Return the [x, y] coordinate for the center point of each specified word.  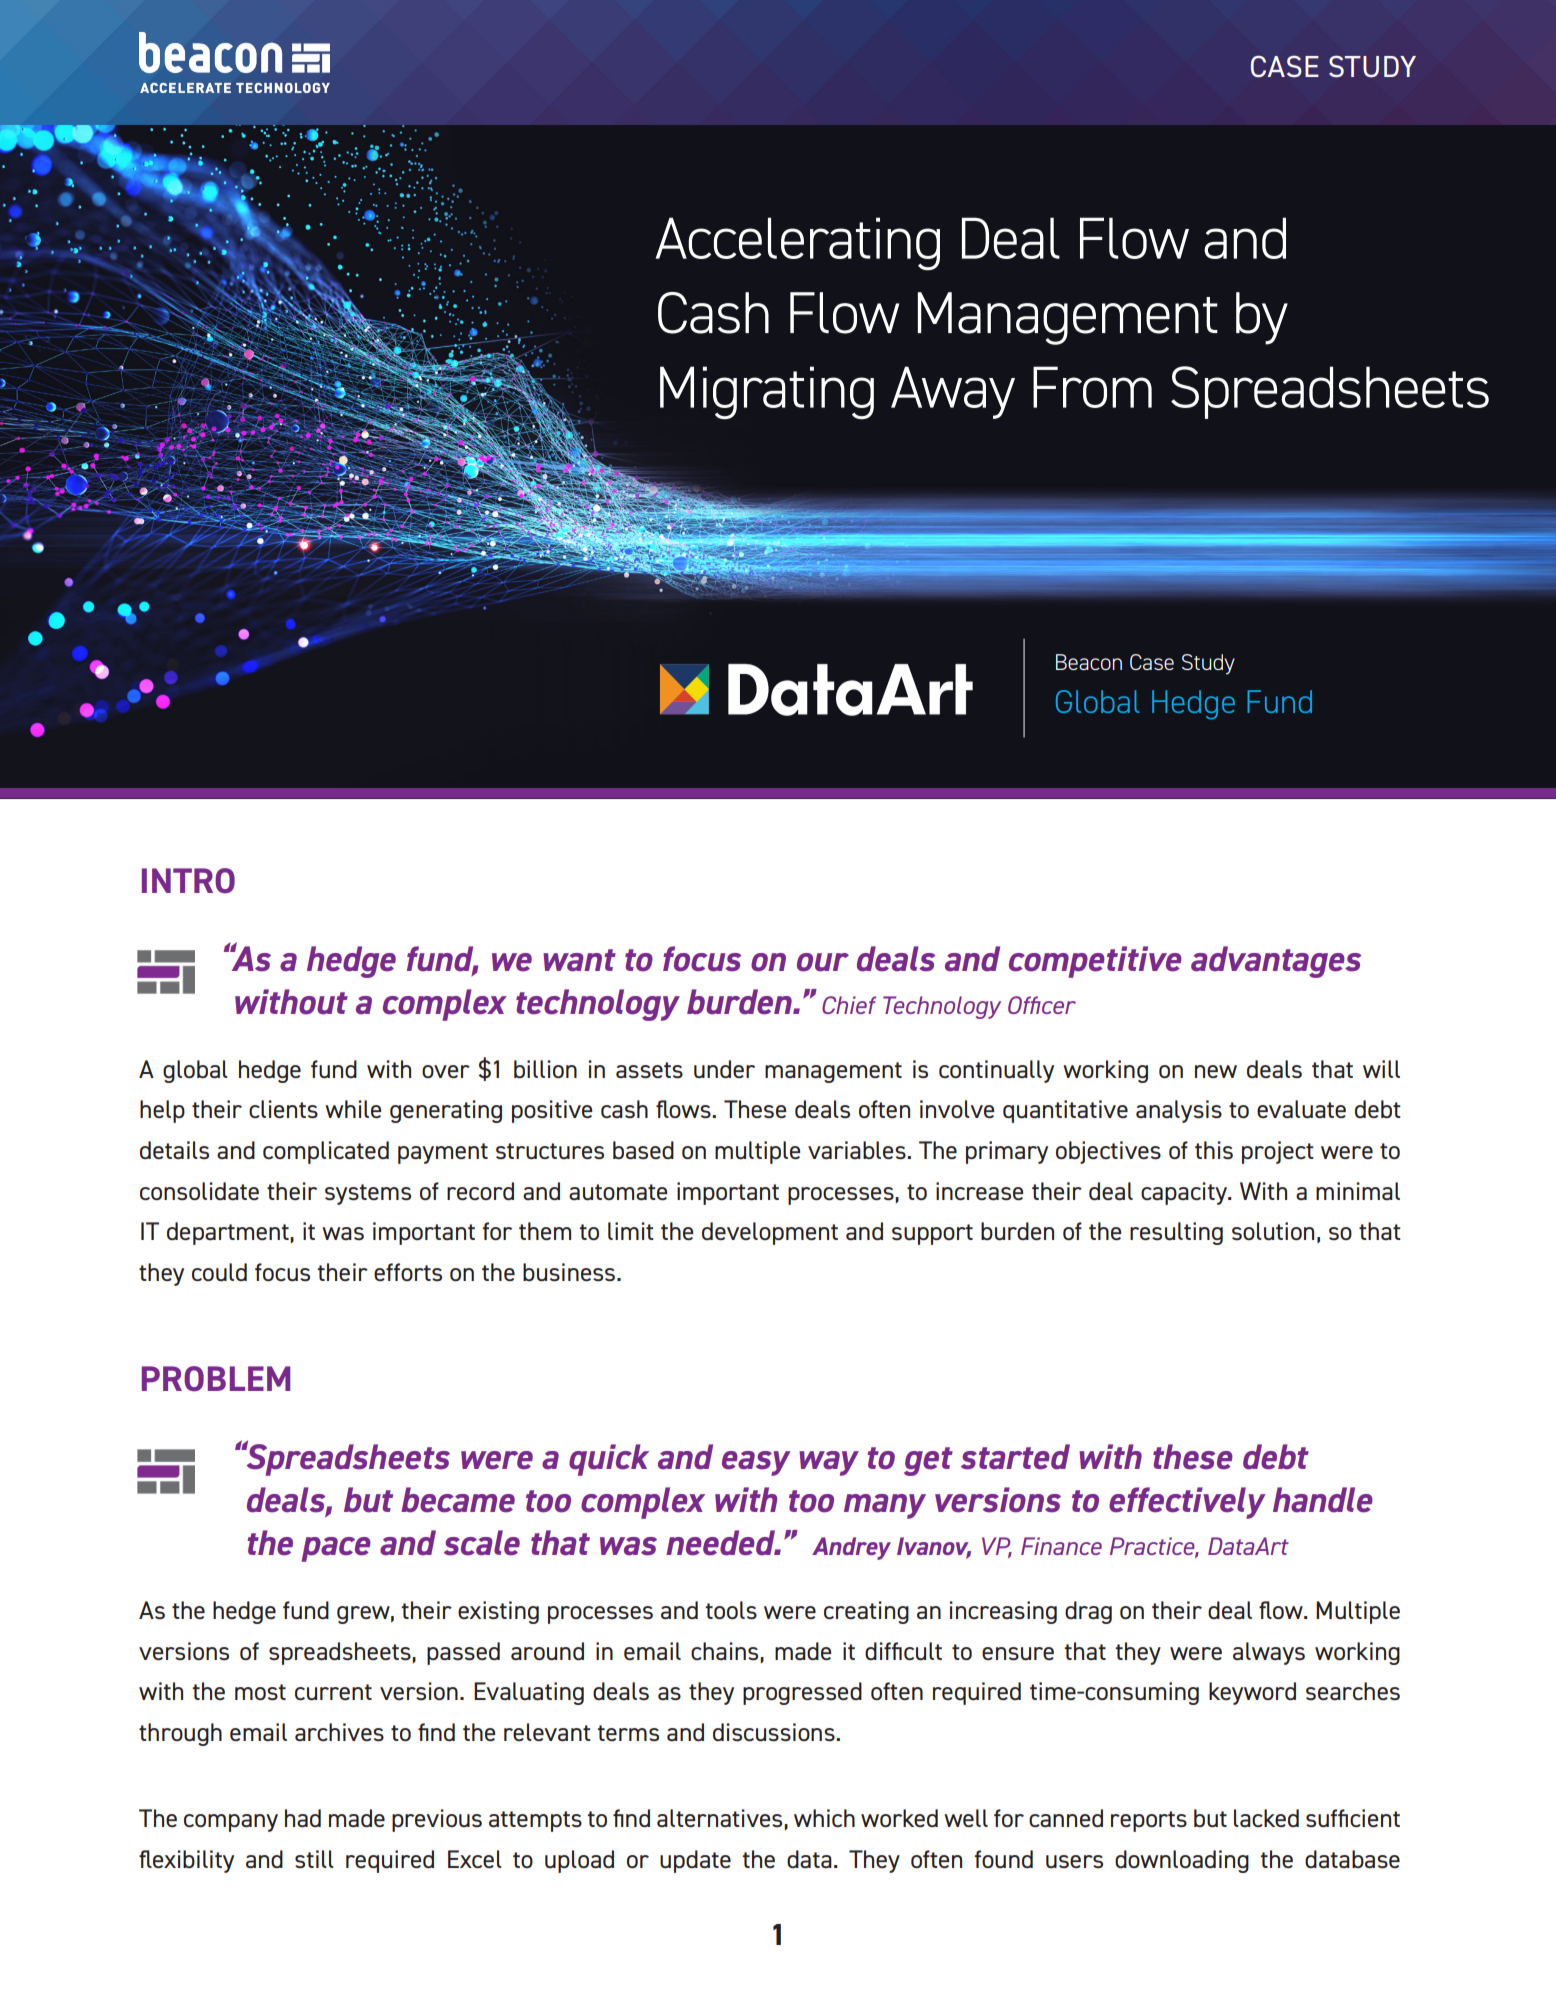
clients [283, 1109]
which [824, 1818]
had [303, 1818]
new [1216, 1071]
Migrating [767, 392]
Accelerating [797, 244]
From [1092, 387]
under [724, 1069]
